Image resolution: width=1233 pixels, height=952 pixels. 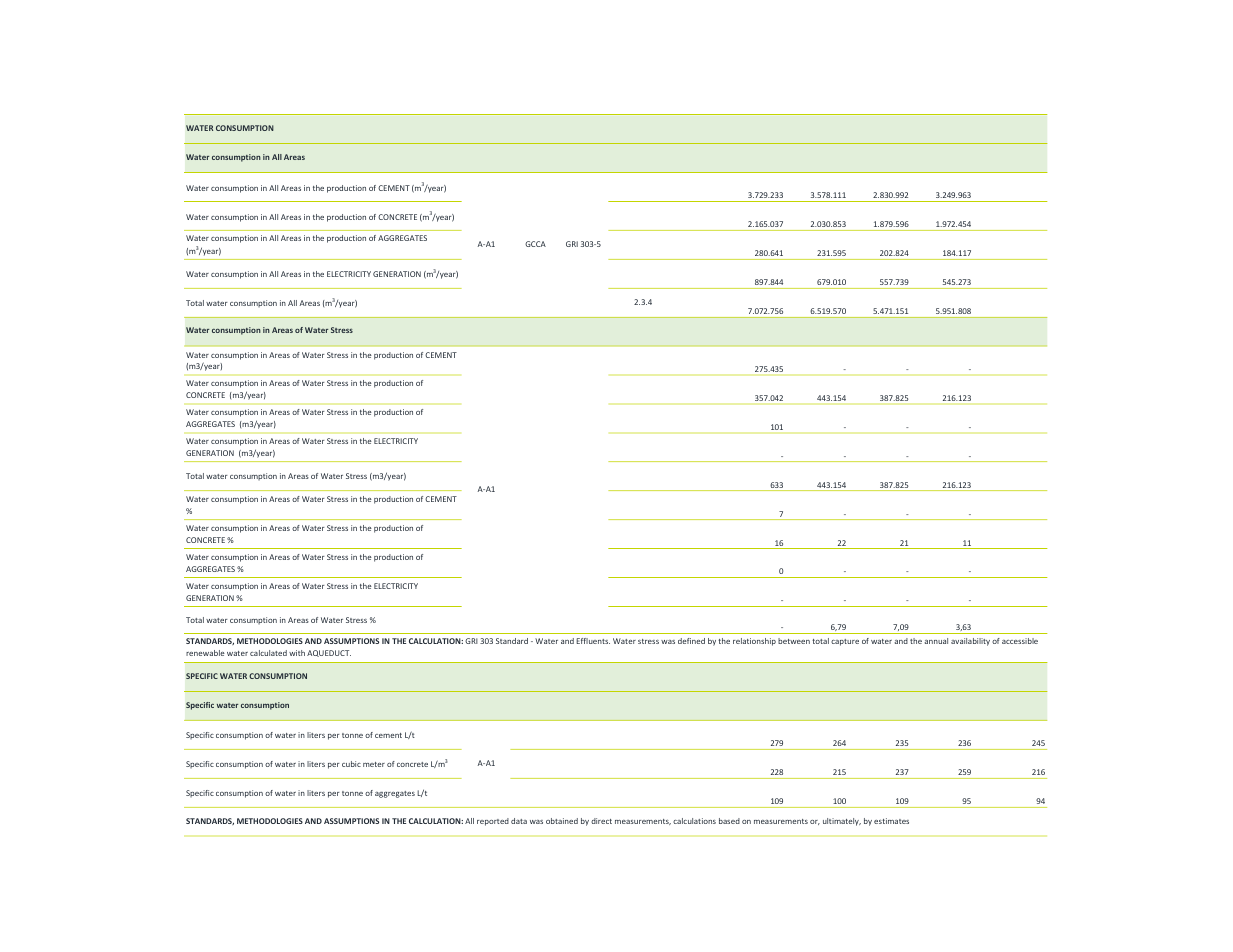 What do you see at coordinates (297, 653) in the page?
I see `with` at bounding box center [297, 653].
